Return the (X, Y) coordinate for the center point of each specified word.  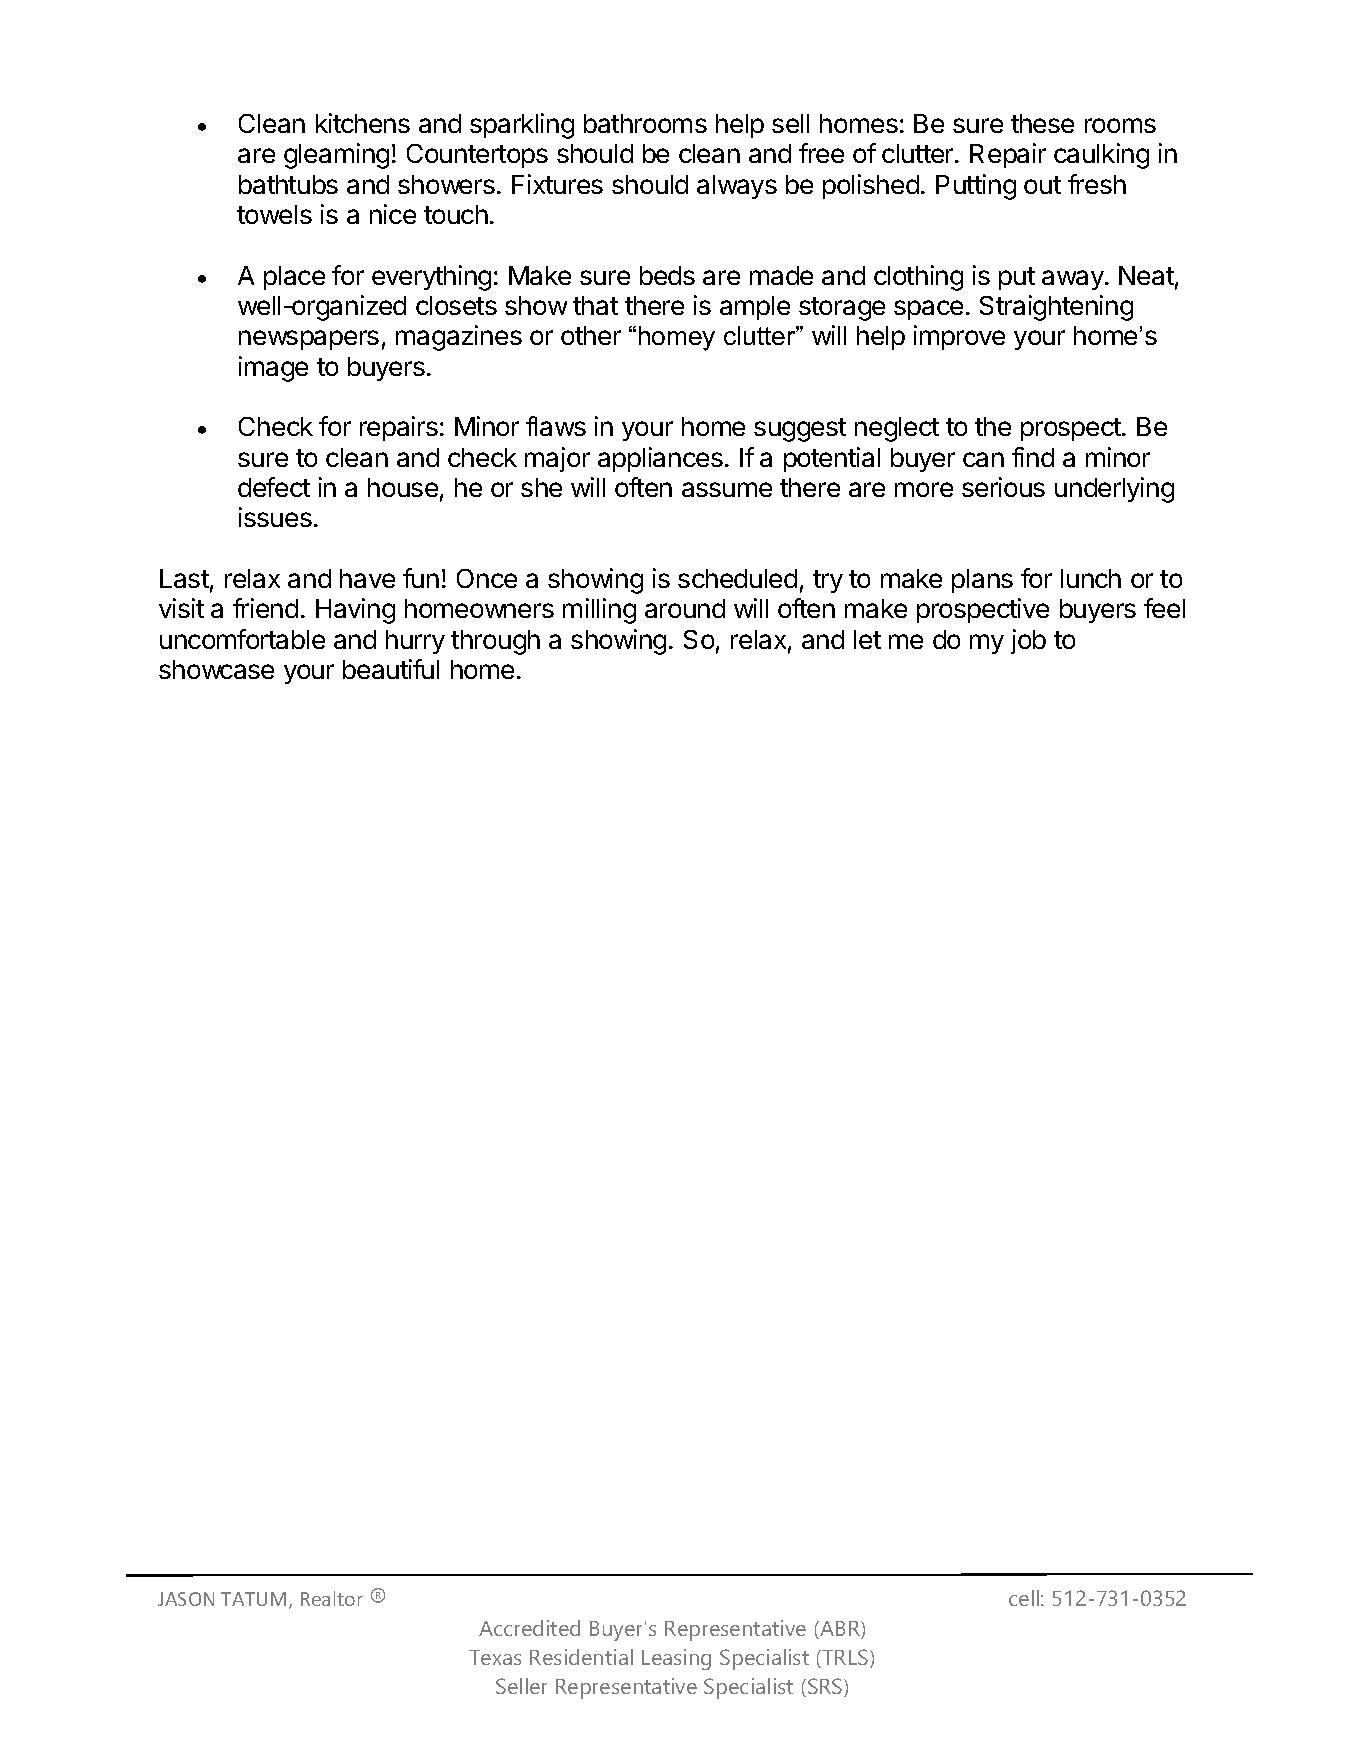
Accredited (529, 1628)
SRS (826, 1687)
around (685, 608)
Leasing (676, 1659)
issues (275, 517)
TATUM (253, 1599)
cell (1024, 1598)
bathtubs (288, 184)
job (1028, 641)
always (737, 187)
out (1042, 185)
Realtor (332, 1598)
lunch (1091, 578)
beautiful (391, 669)
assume (727, 489)
